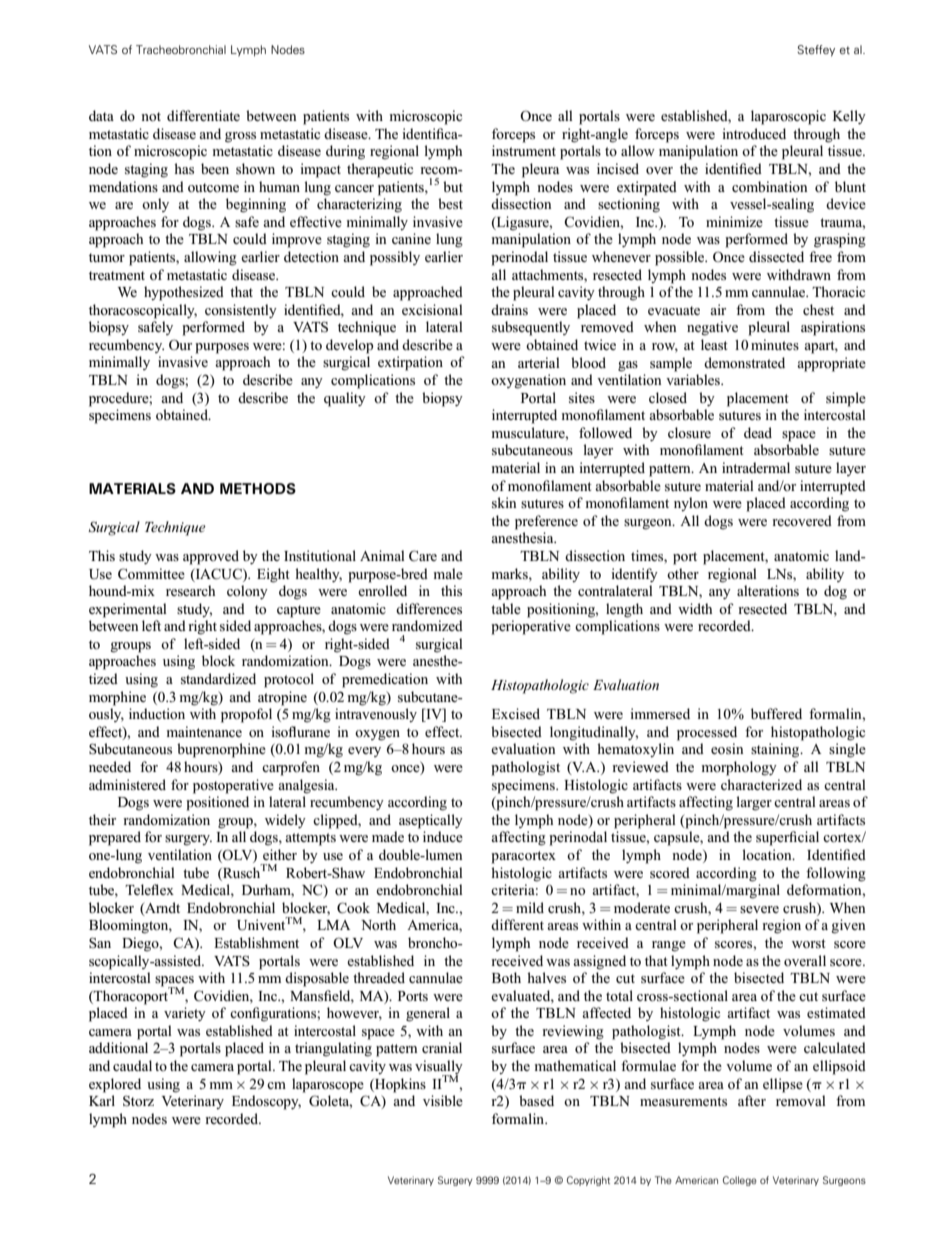 The height and width of the screenshot is (1251, 952). What do you see at coordinates (506, 977) in the screenshot?
I see `Both` at bounding box center [506, 977].
